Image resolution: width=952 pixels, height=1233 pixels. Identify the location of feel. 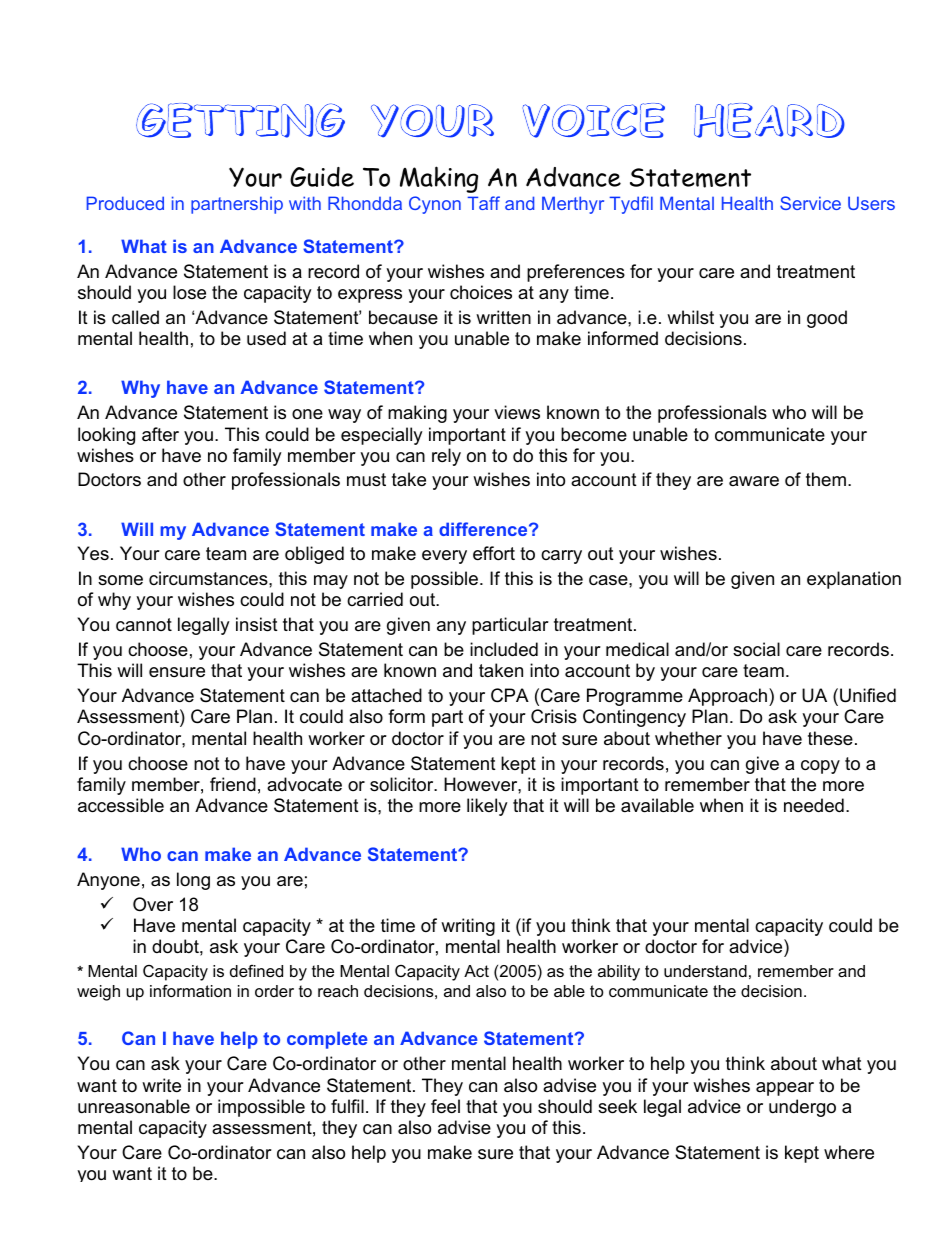
(445, 1106).
